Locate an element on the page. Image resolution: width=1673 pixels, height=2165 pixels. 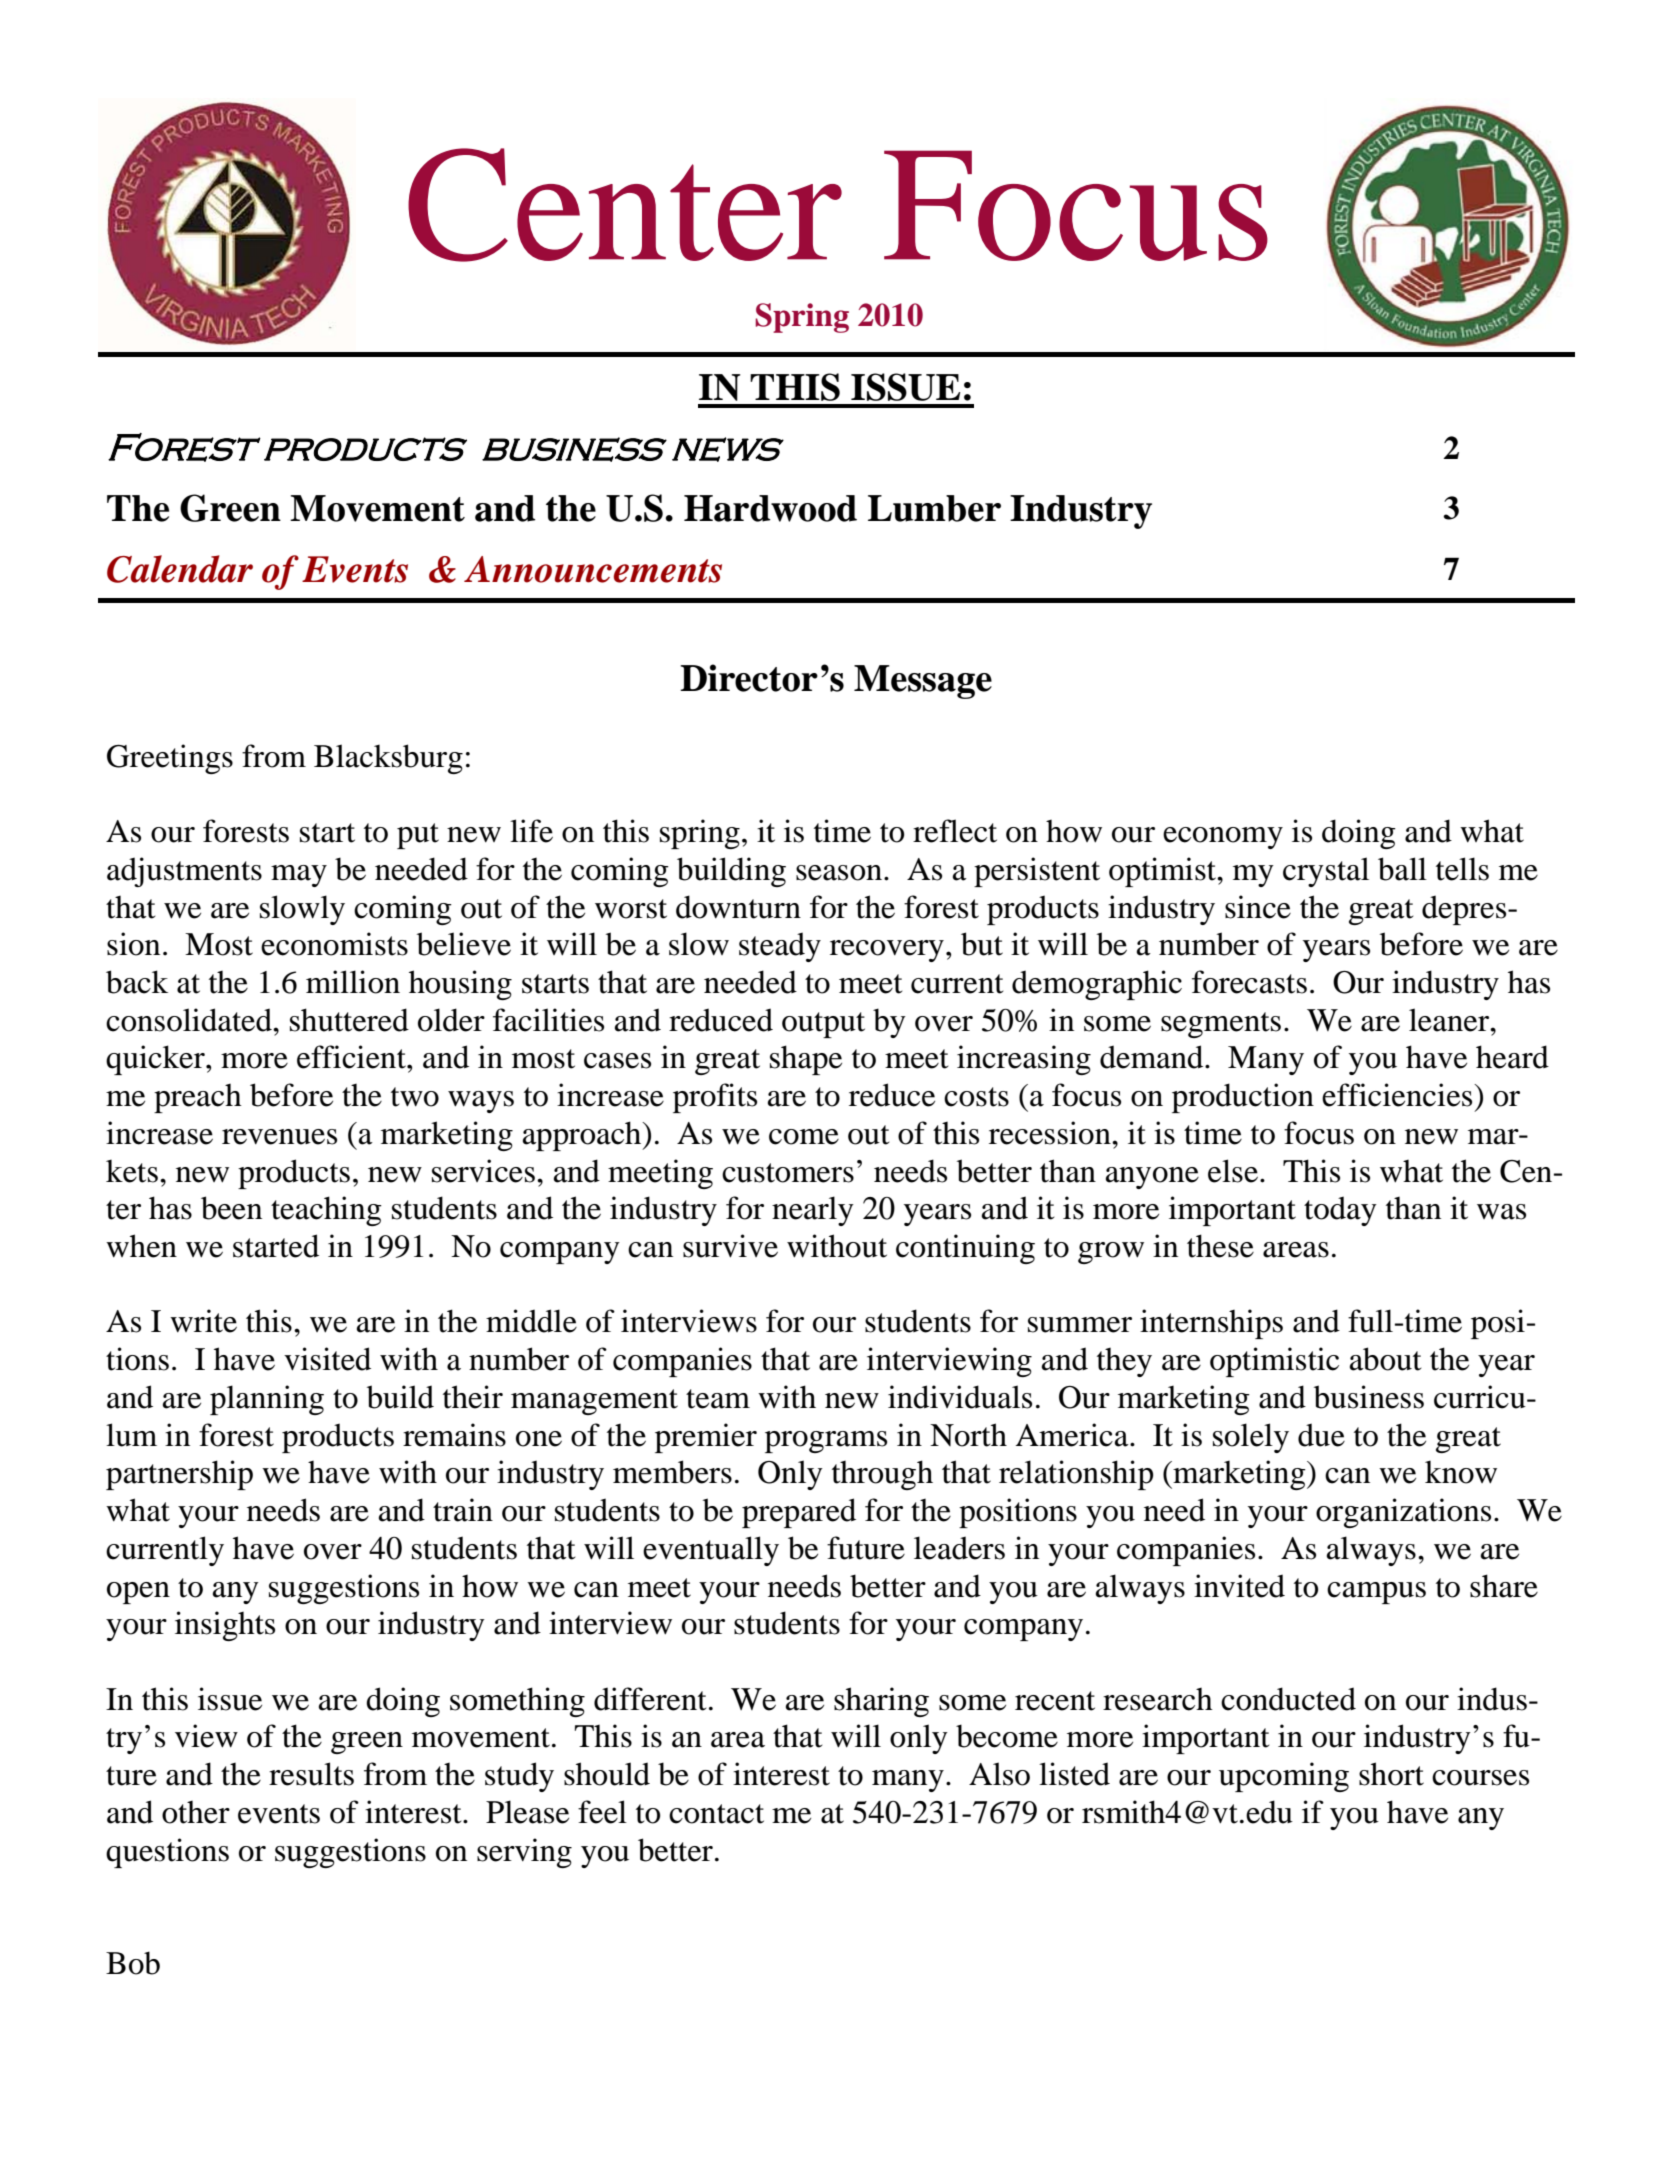
efficient is located at coordinates (352, 1057).
